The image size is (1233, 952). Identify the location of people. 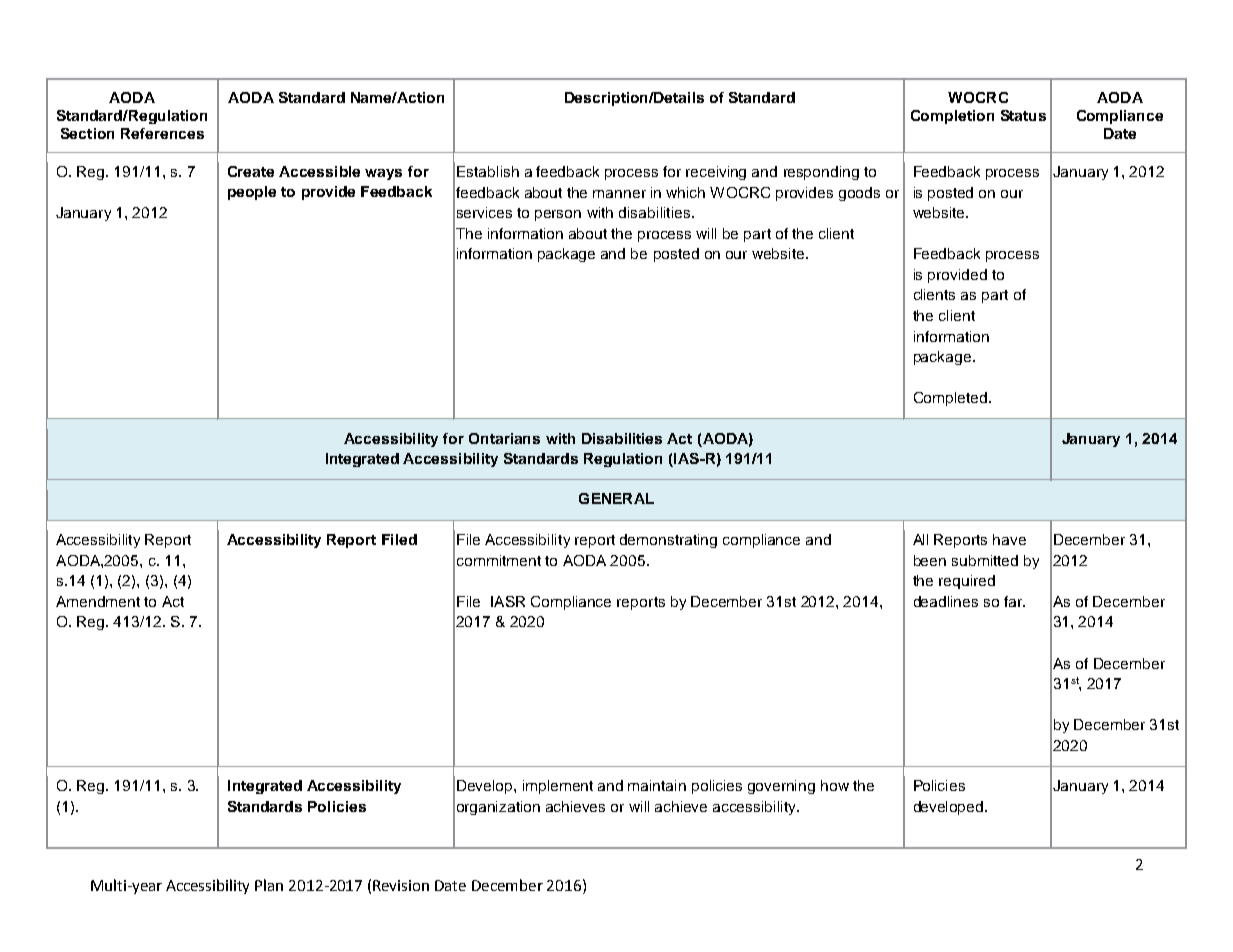
(252, 193).
